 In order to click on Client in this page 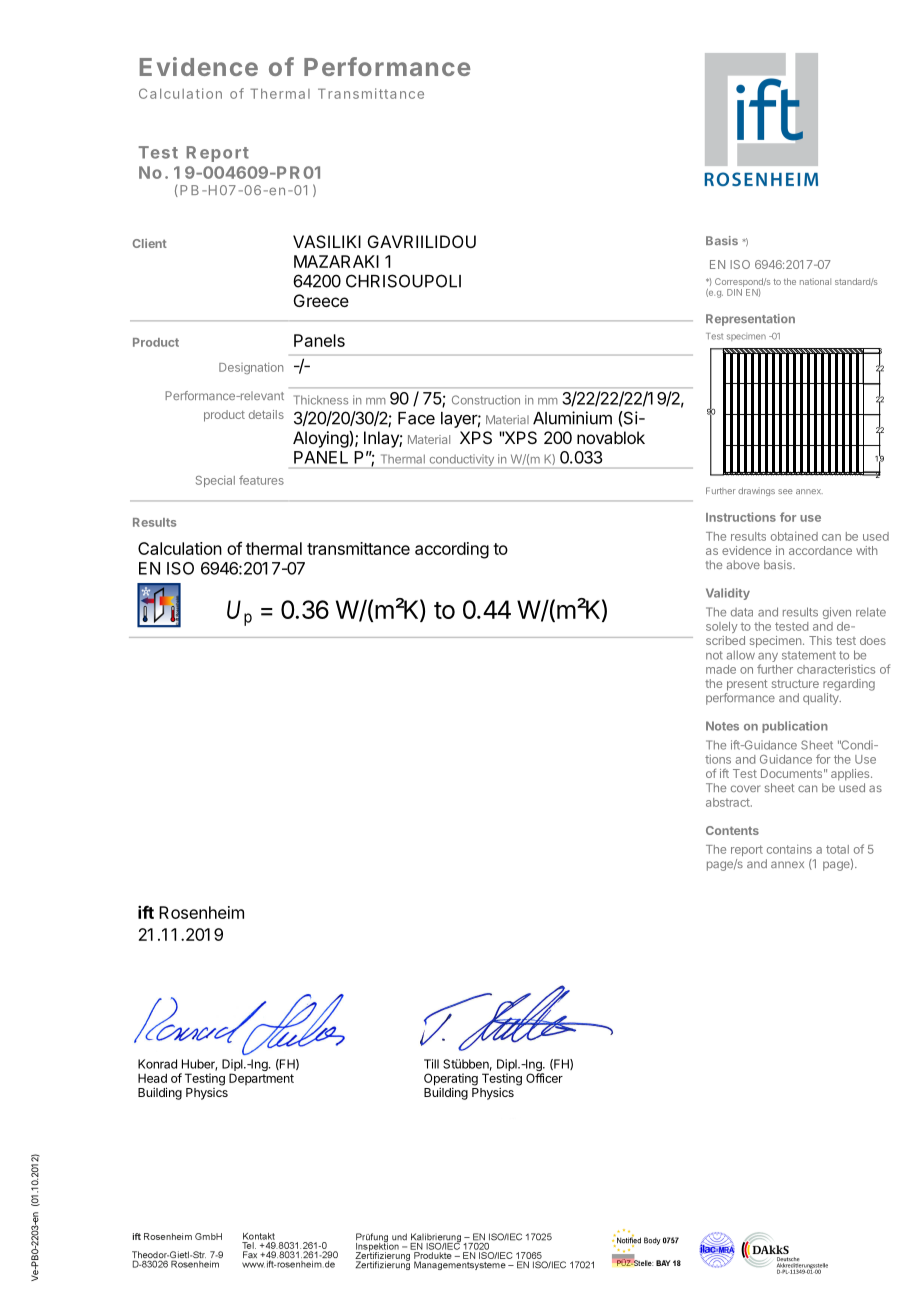, I will do `click(149, 243)`.
